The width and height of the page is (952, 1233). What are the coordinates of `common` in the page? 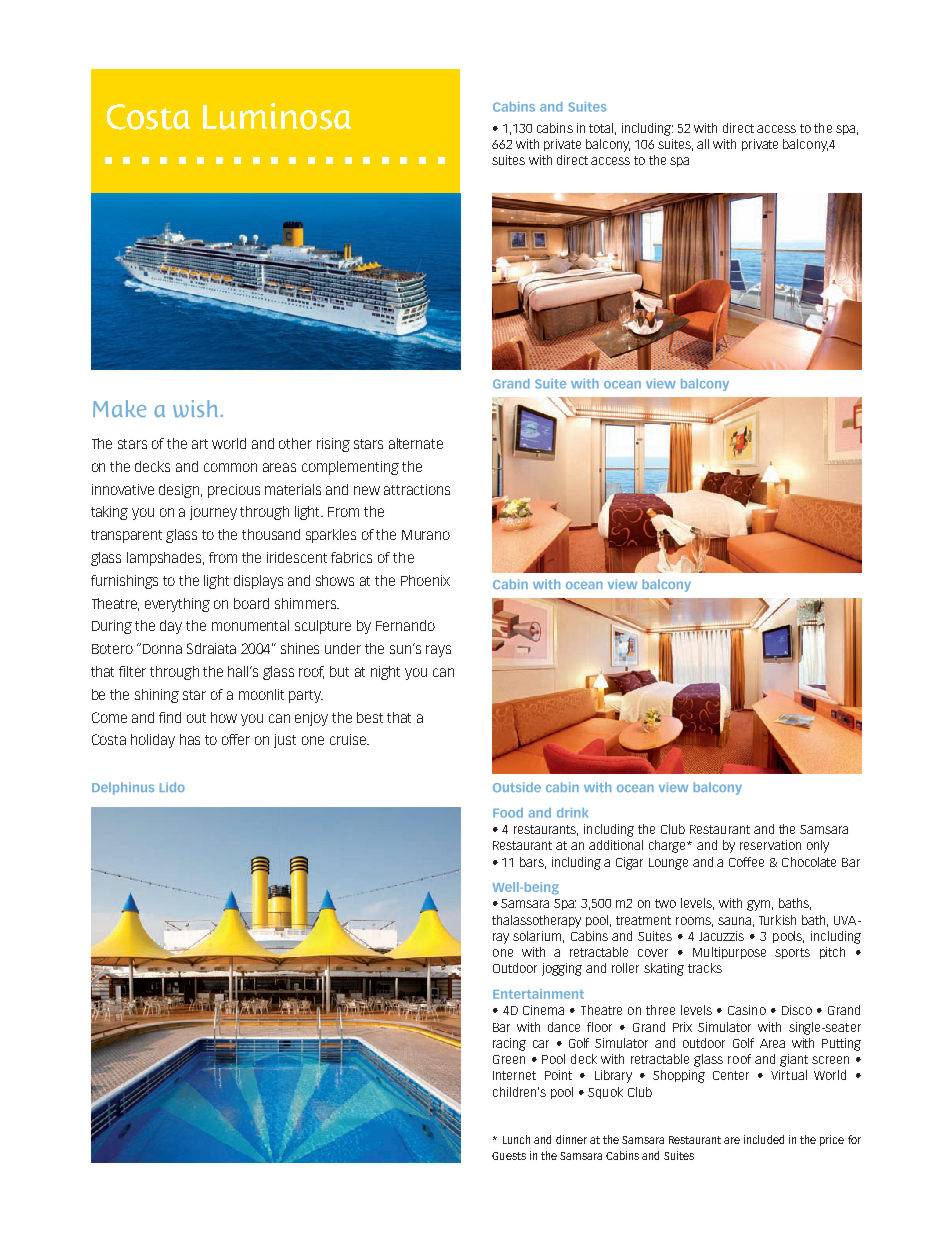 It's located at (230, 467).
